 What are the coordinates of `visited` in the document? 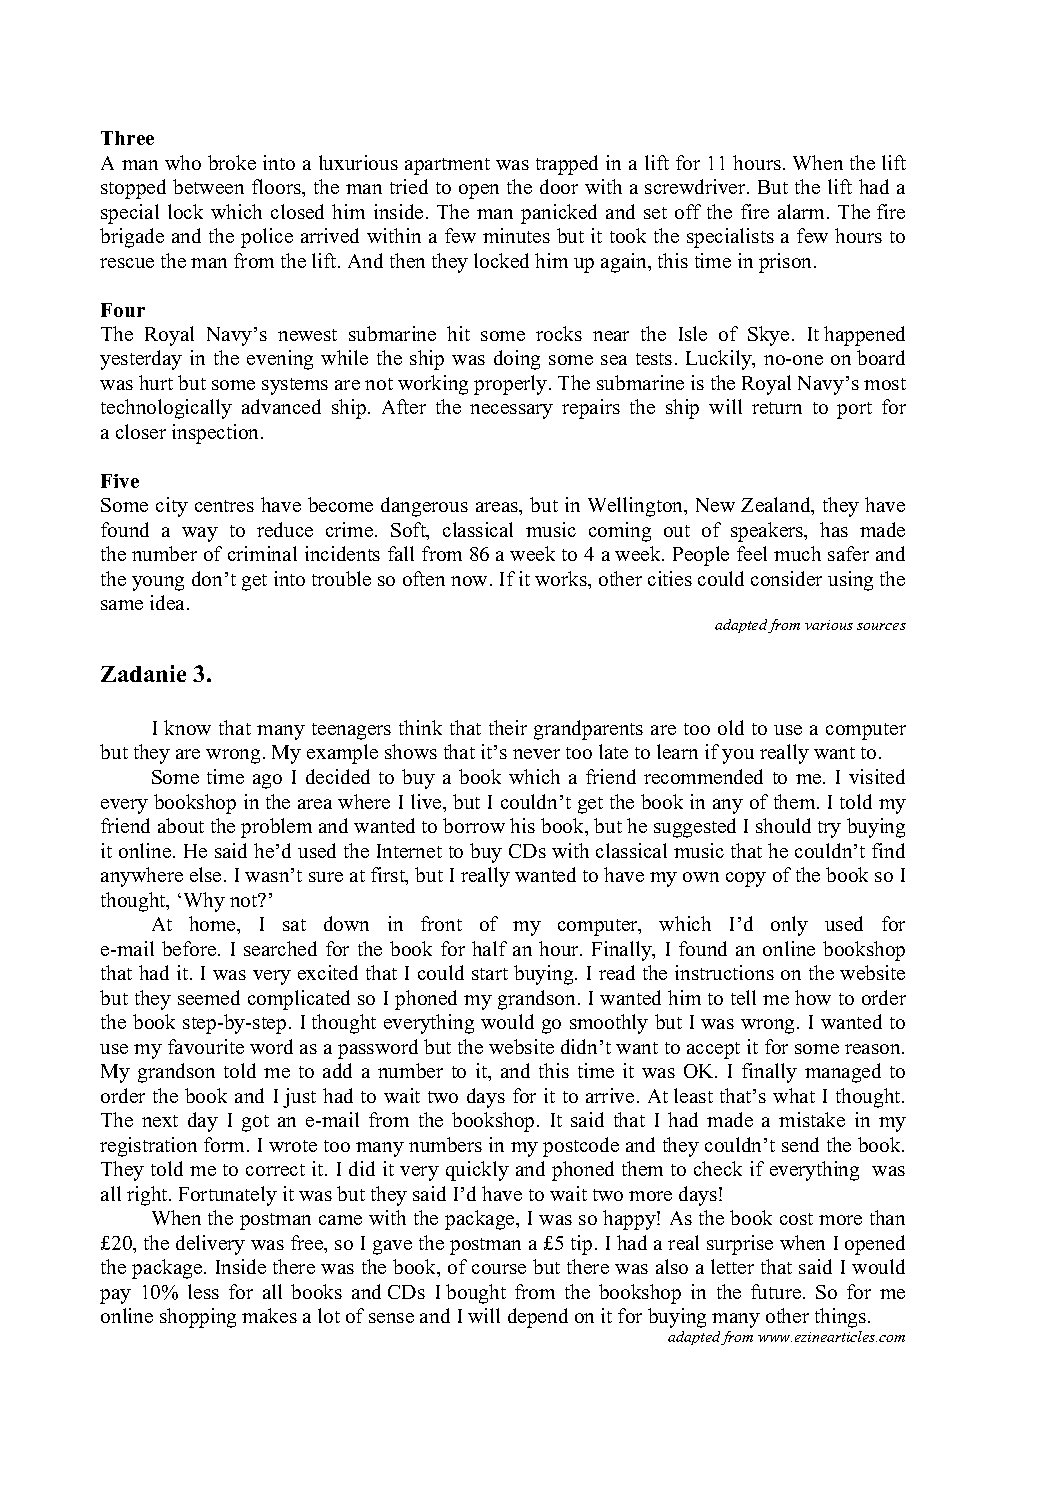 It's located at (877, 776).
